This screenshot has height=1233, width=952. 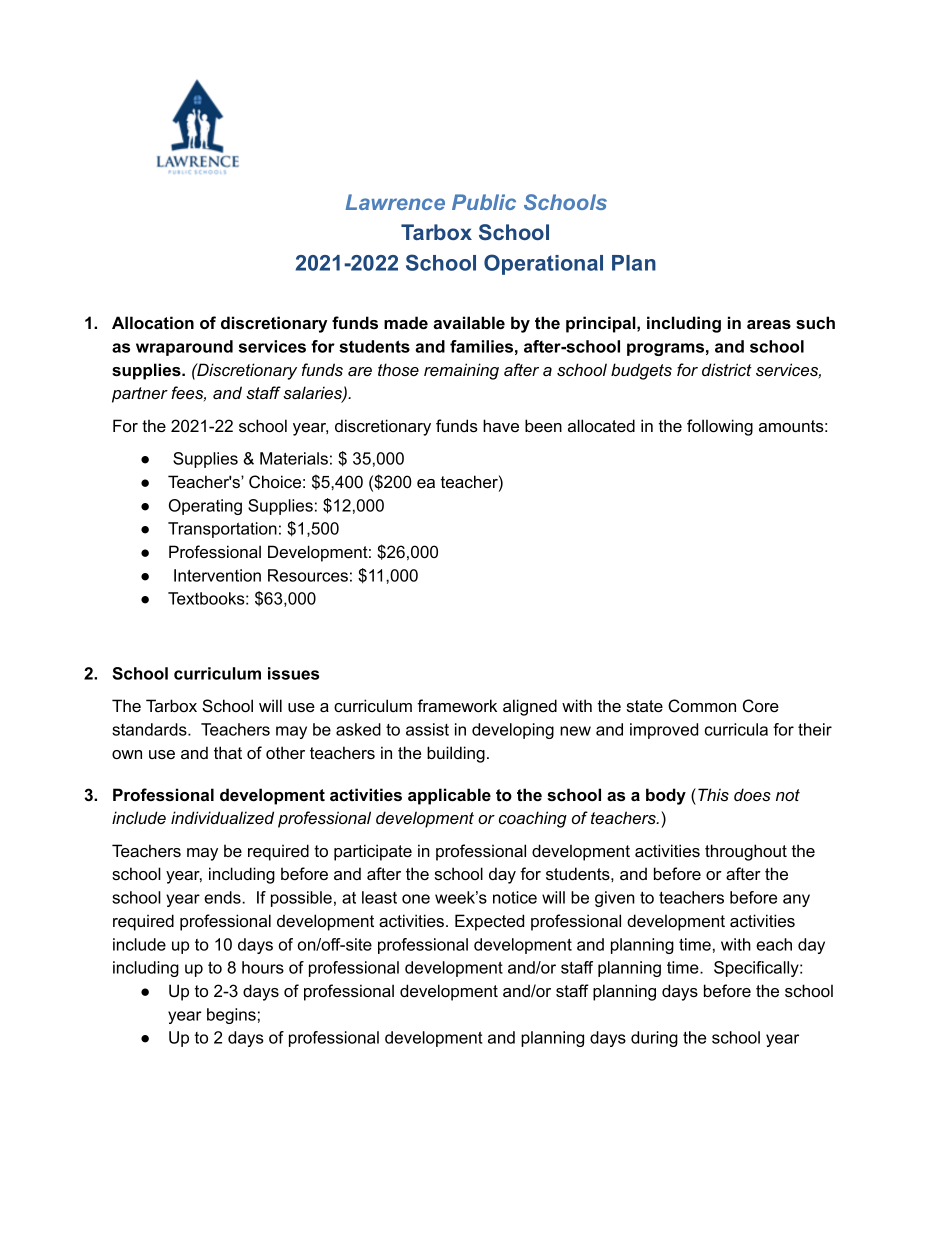 What do you see at coordinates (231, 1016) in the screenshot?
I see `begins` at bounding box center [231, 1016].
